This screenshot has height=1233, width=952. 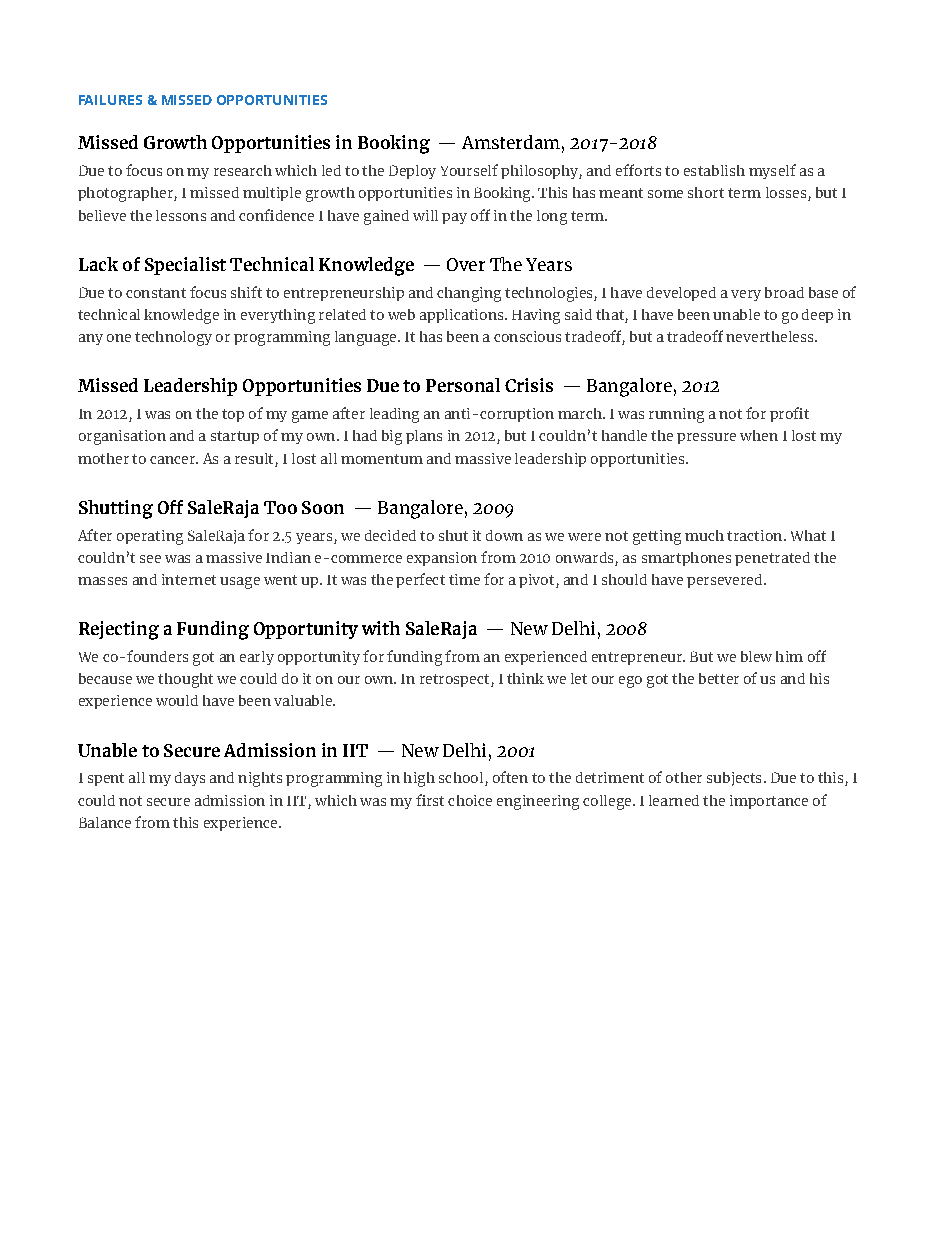 I want to click on establish, so click(x=714, y=170).
